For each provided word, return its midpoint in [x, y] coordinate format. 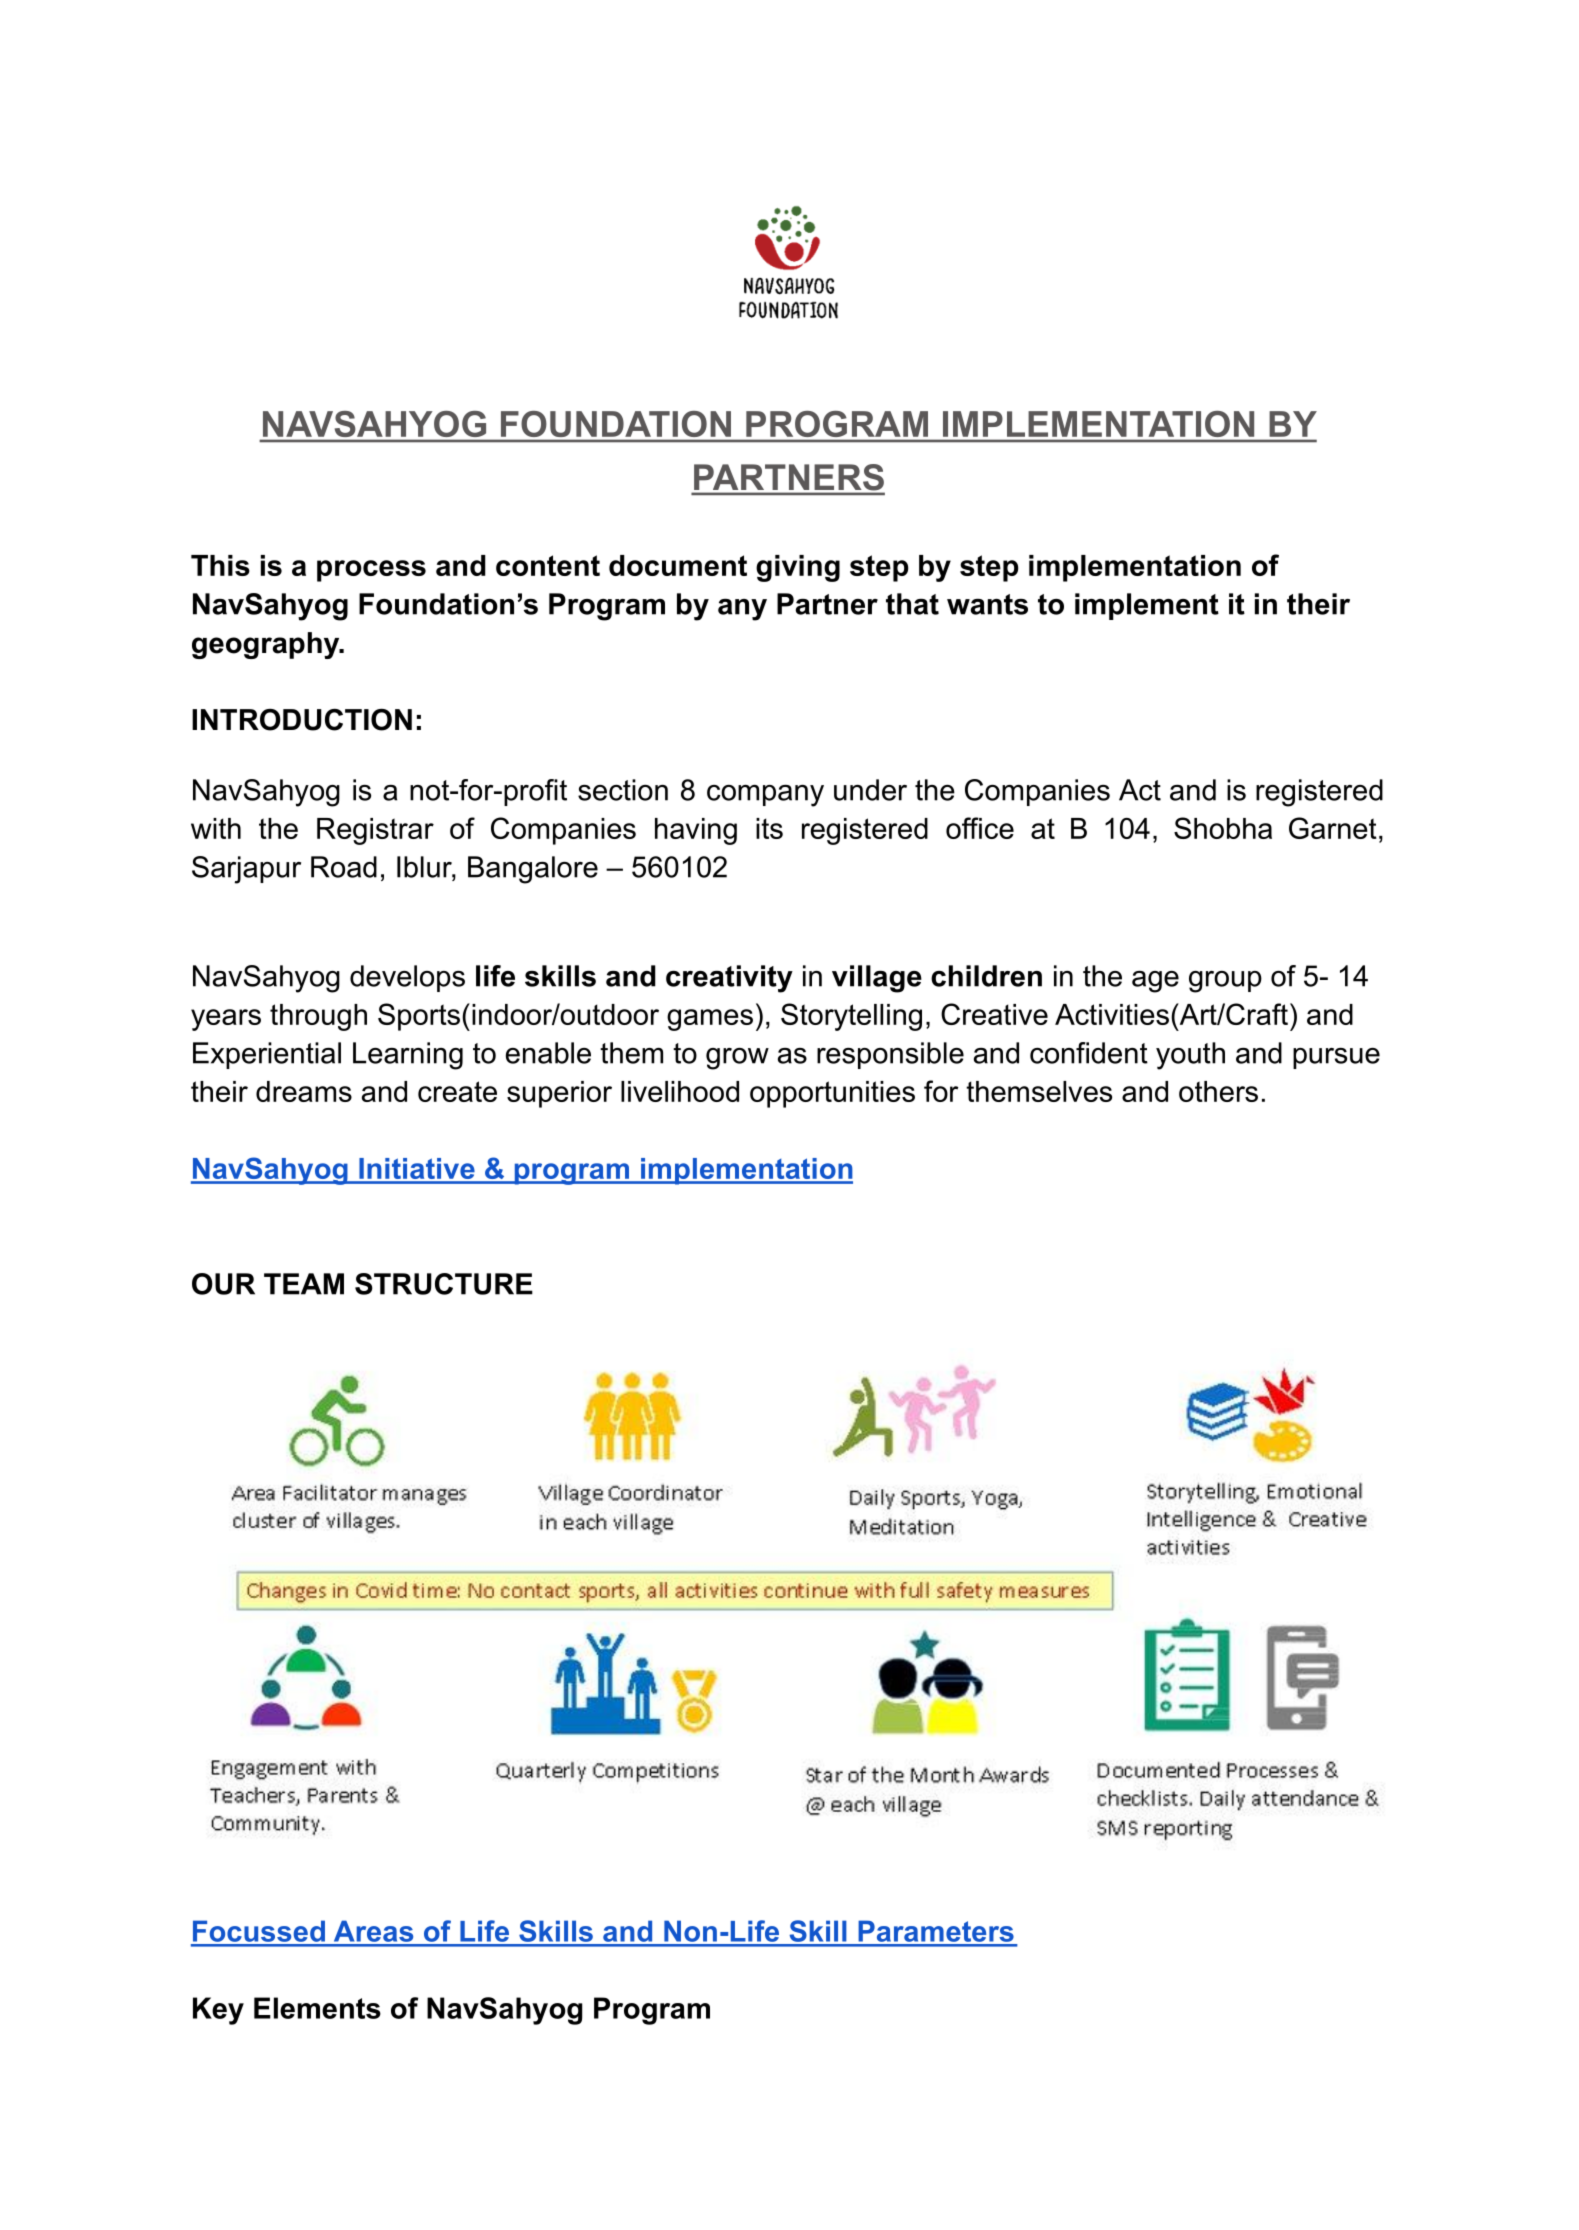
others [1218, 1091]
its [769, 828]
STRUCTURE [444, 1284]
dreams [304, 1091]
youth [1190, 1056]
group [1225, 982]
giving [798, 568]
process [371, 571]
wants [987, 604]
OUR [223, 1284]
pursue [1336, 1058]
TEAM [304, 1284]
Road [344, 867]
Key [218, 2011]
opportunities [832, 1094]
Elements [317, 2008]
